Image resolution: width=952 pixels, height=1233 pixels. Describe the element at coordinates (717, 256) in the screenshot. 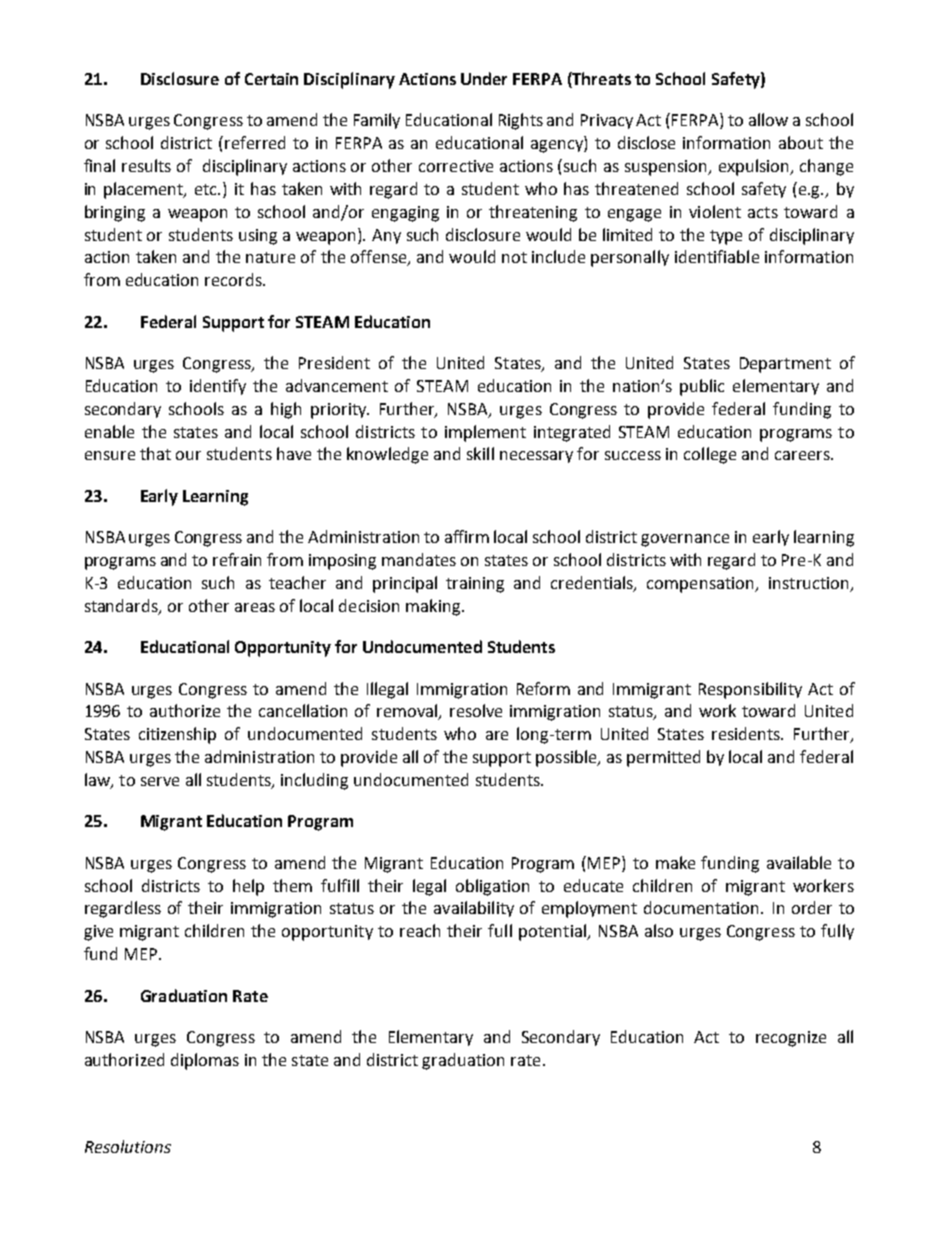

I see `identifiable` at that location.
